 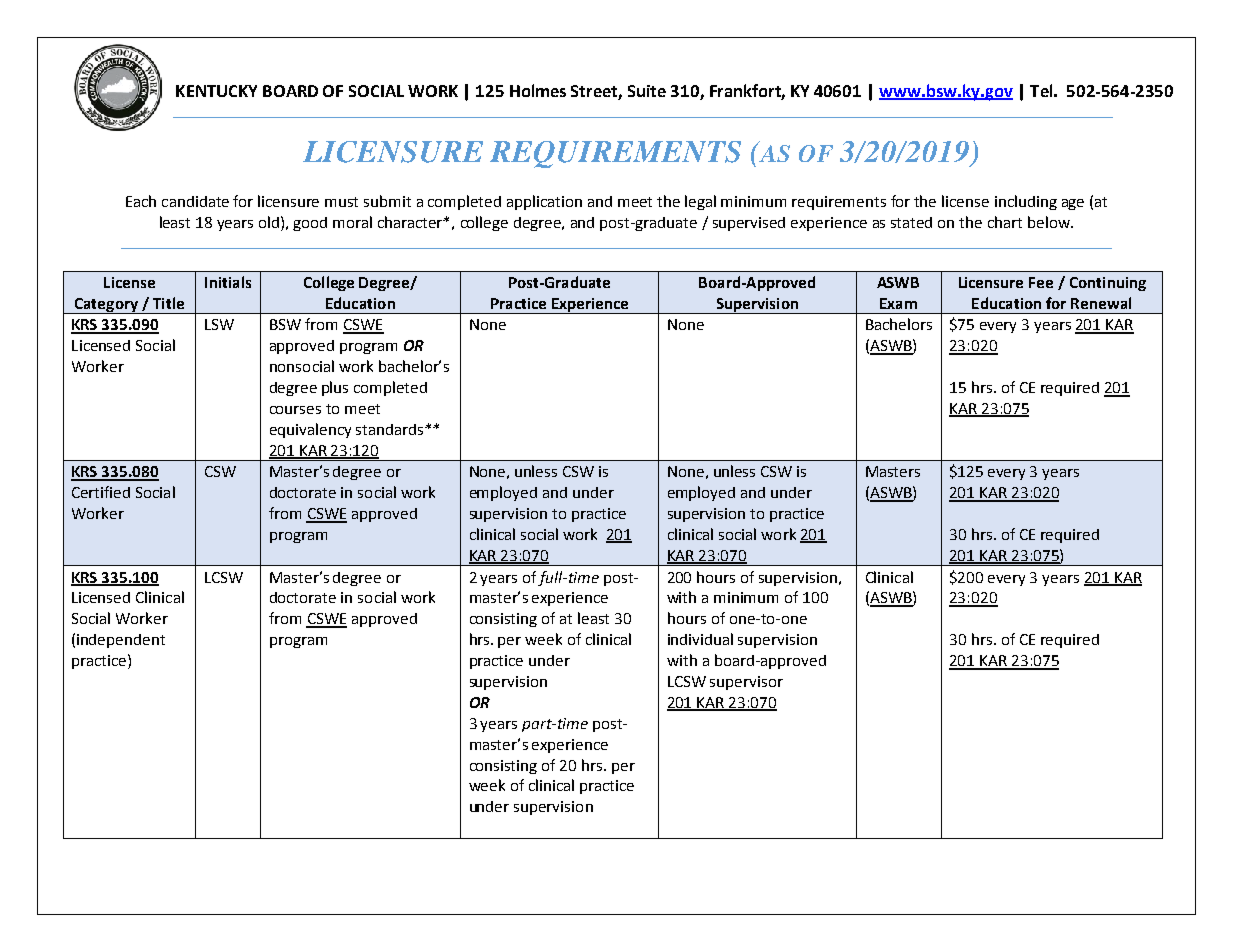 I want to click on Suite, so click(x=647, y=91).
